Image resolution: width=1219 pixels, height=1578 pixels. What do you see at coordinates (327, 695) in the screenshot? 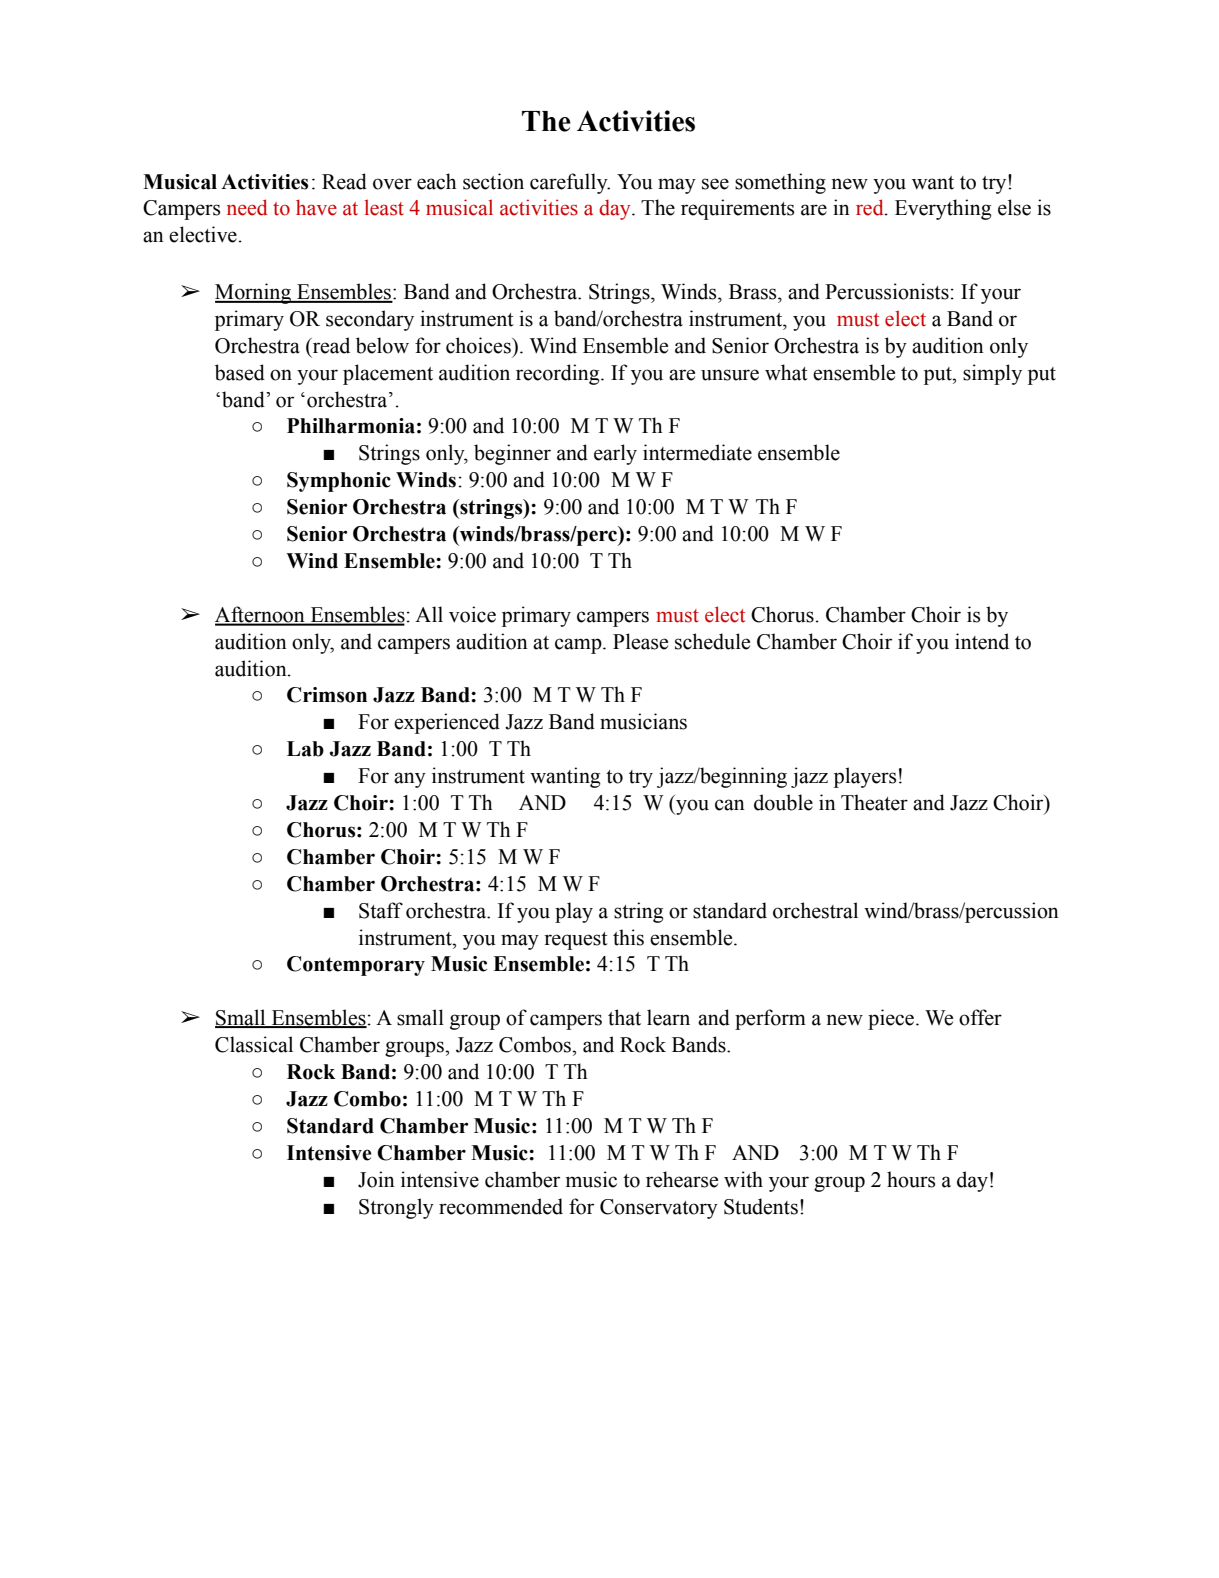
I see `Crimson` at bounding box center [327, 695].
